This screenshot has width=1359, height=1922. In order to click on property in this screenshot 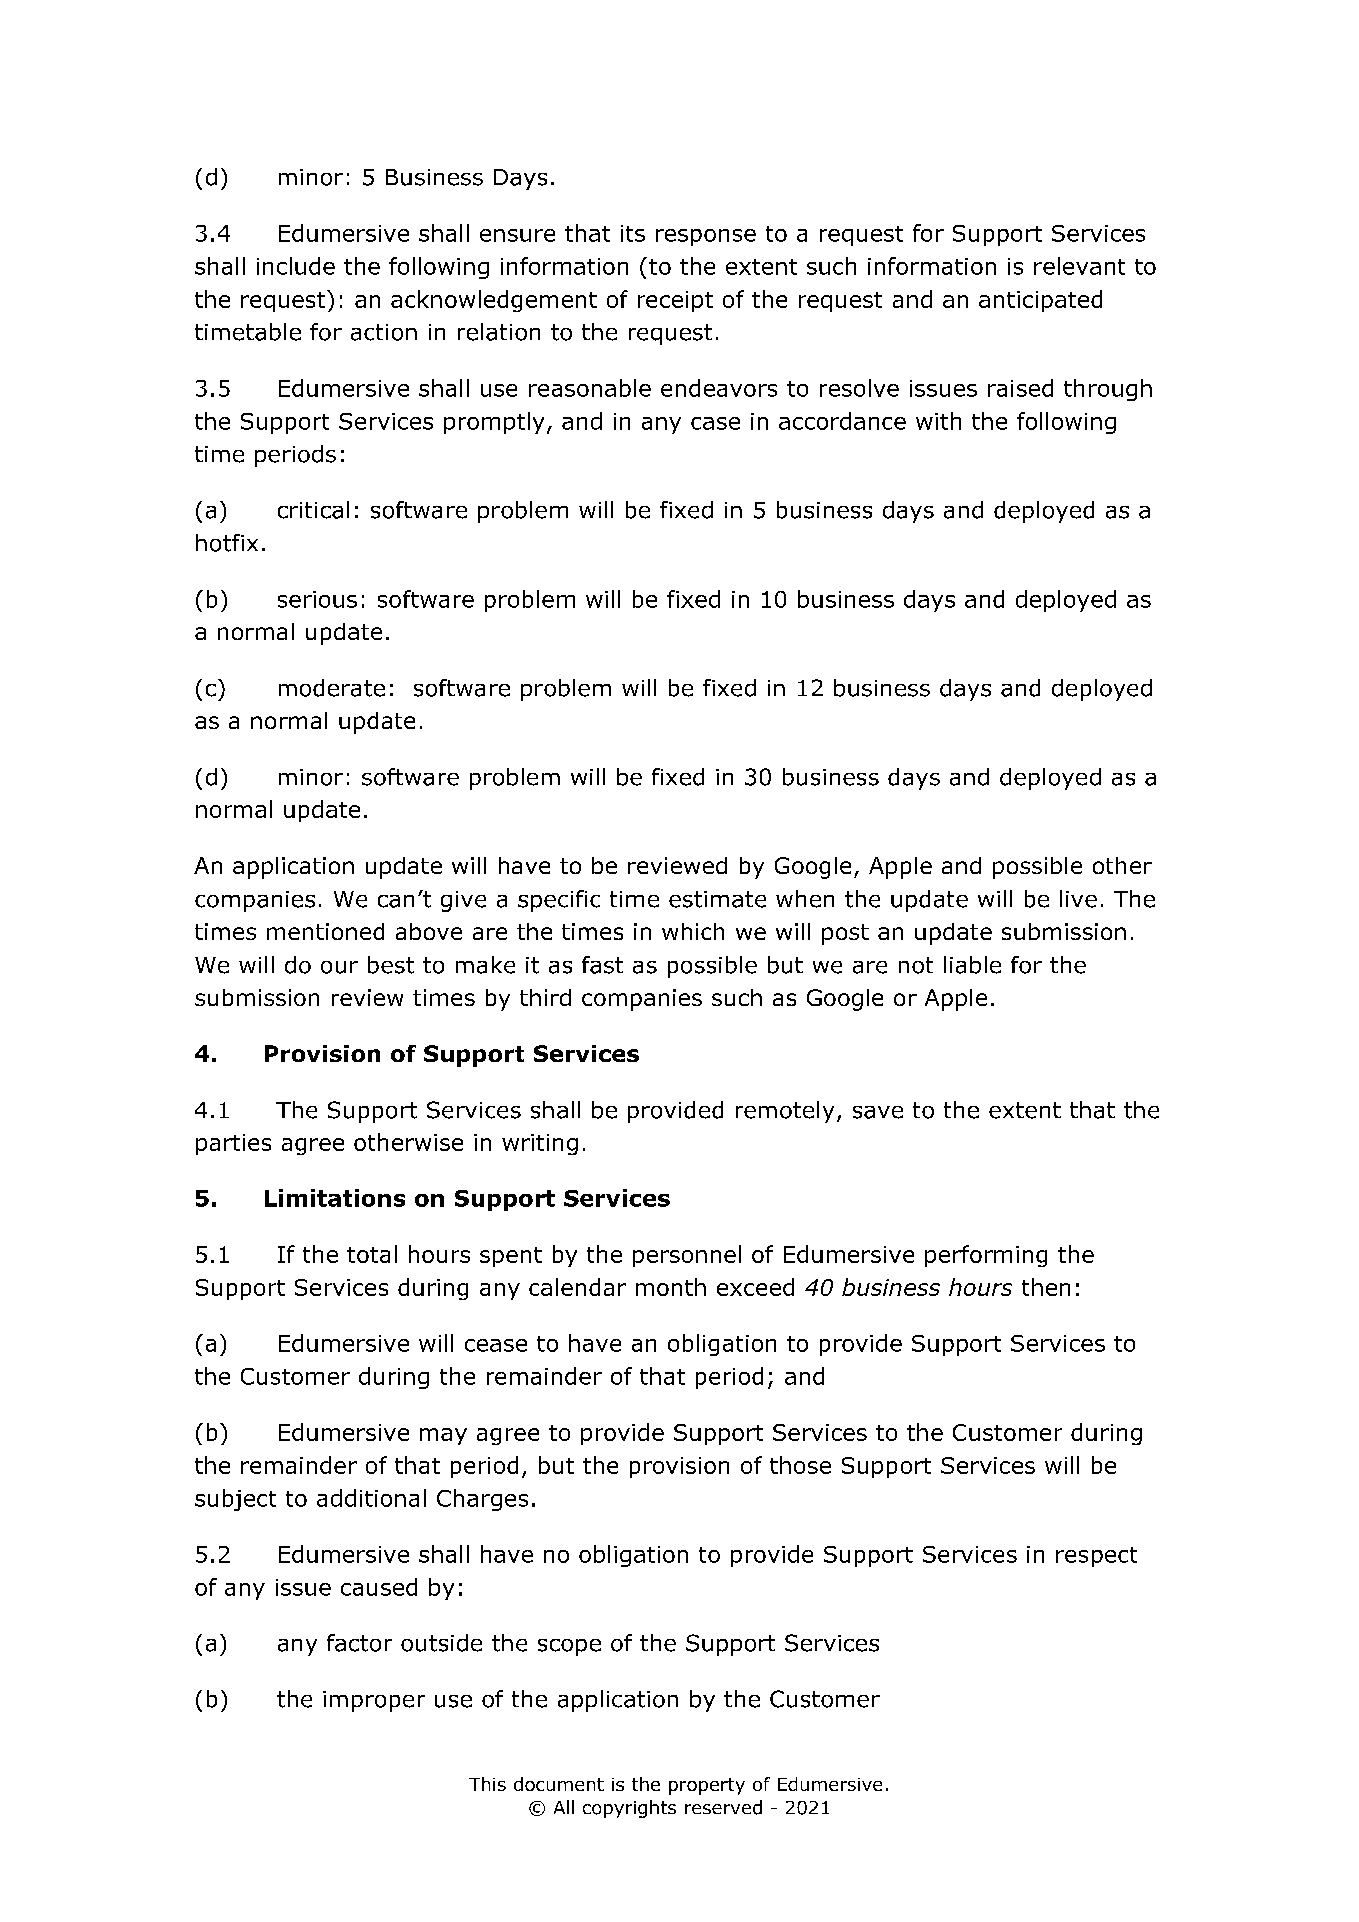, I will do `click(707, 1786)`.
